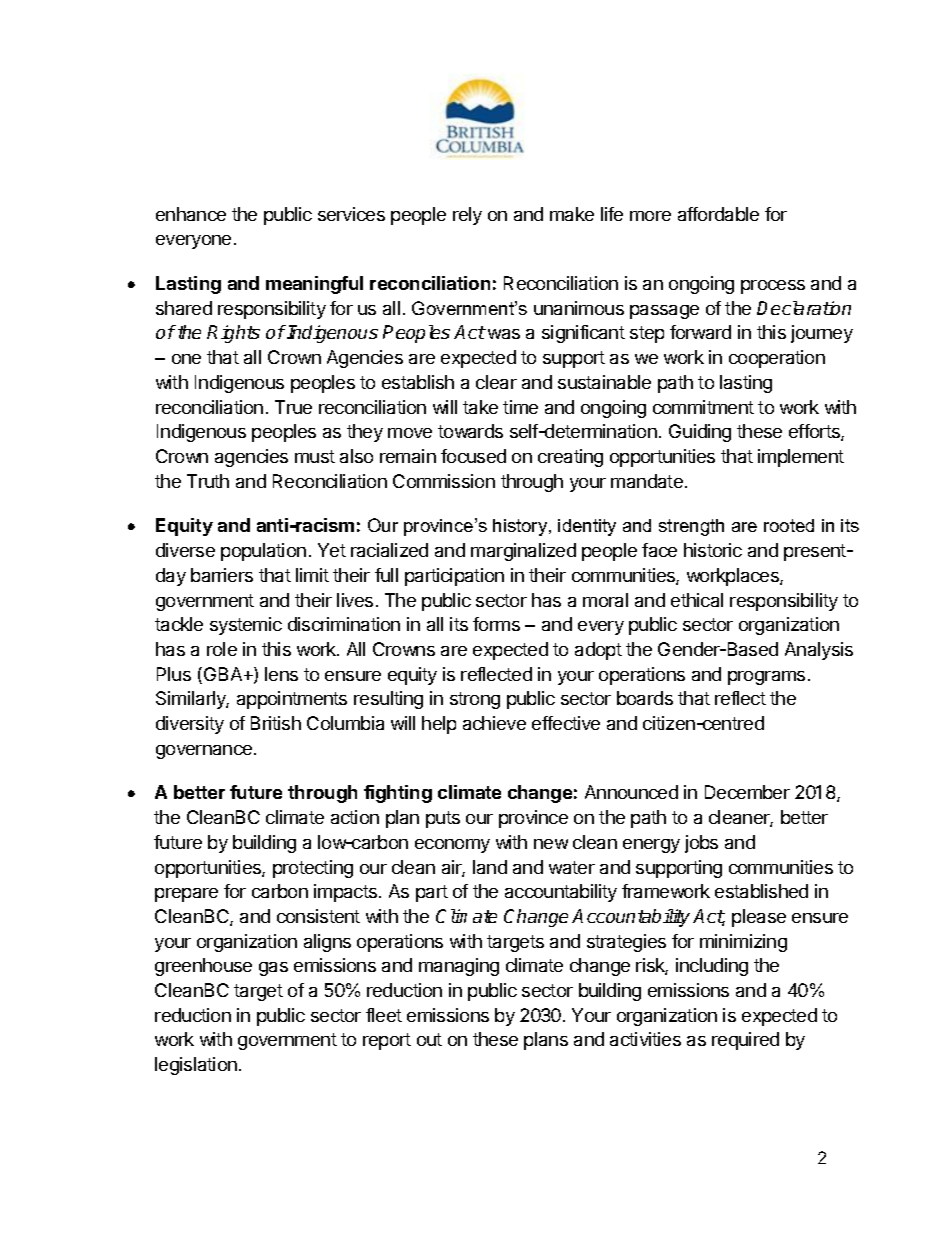 The height and width of the screenshot is (1233, 952). I want to click on programs, so click(766, 678).
